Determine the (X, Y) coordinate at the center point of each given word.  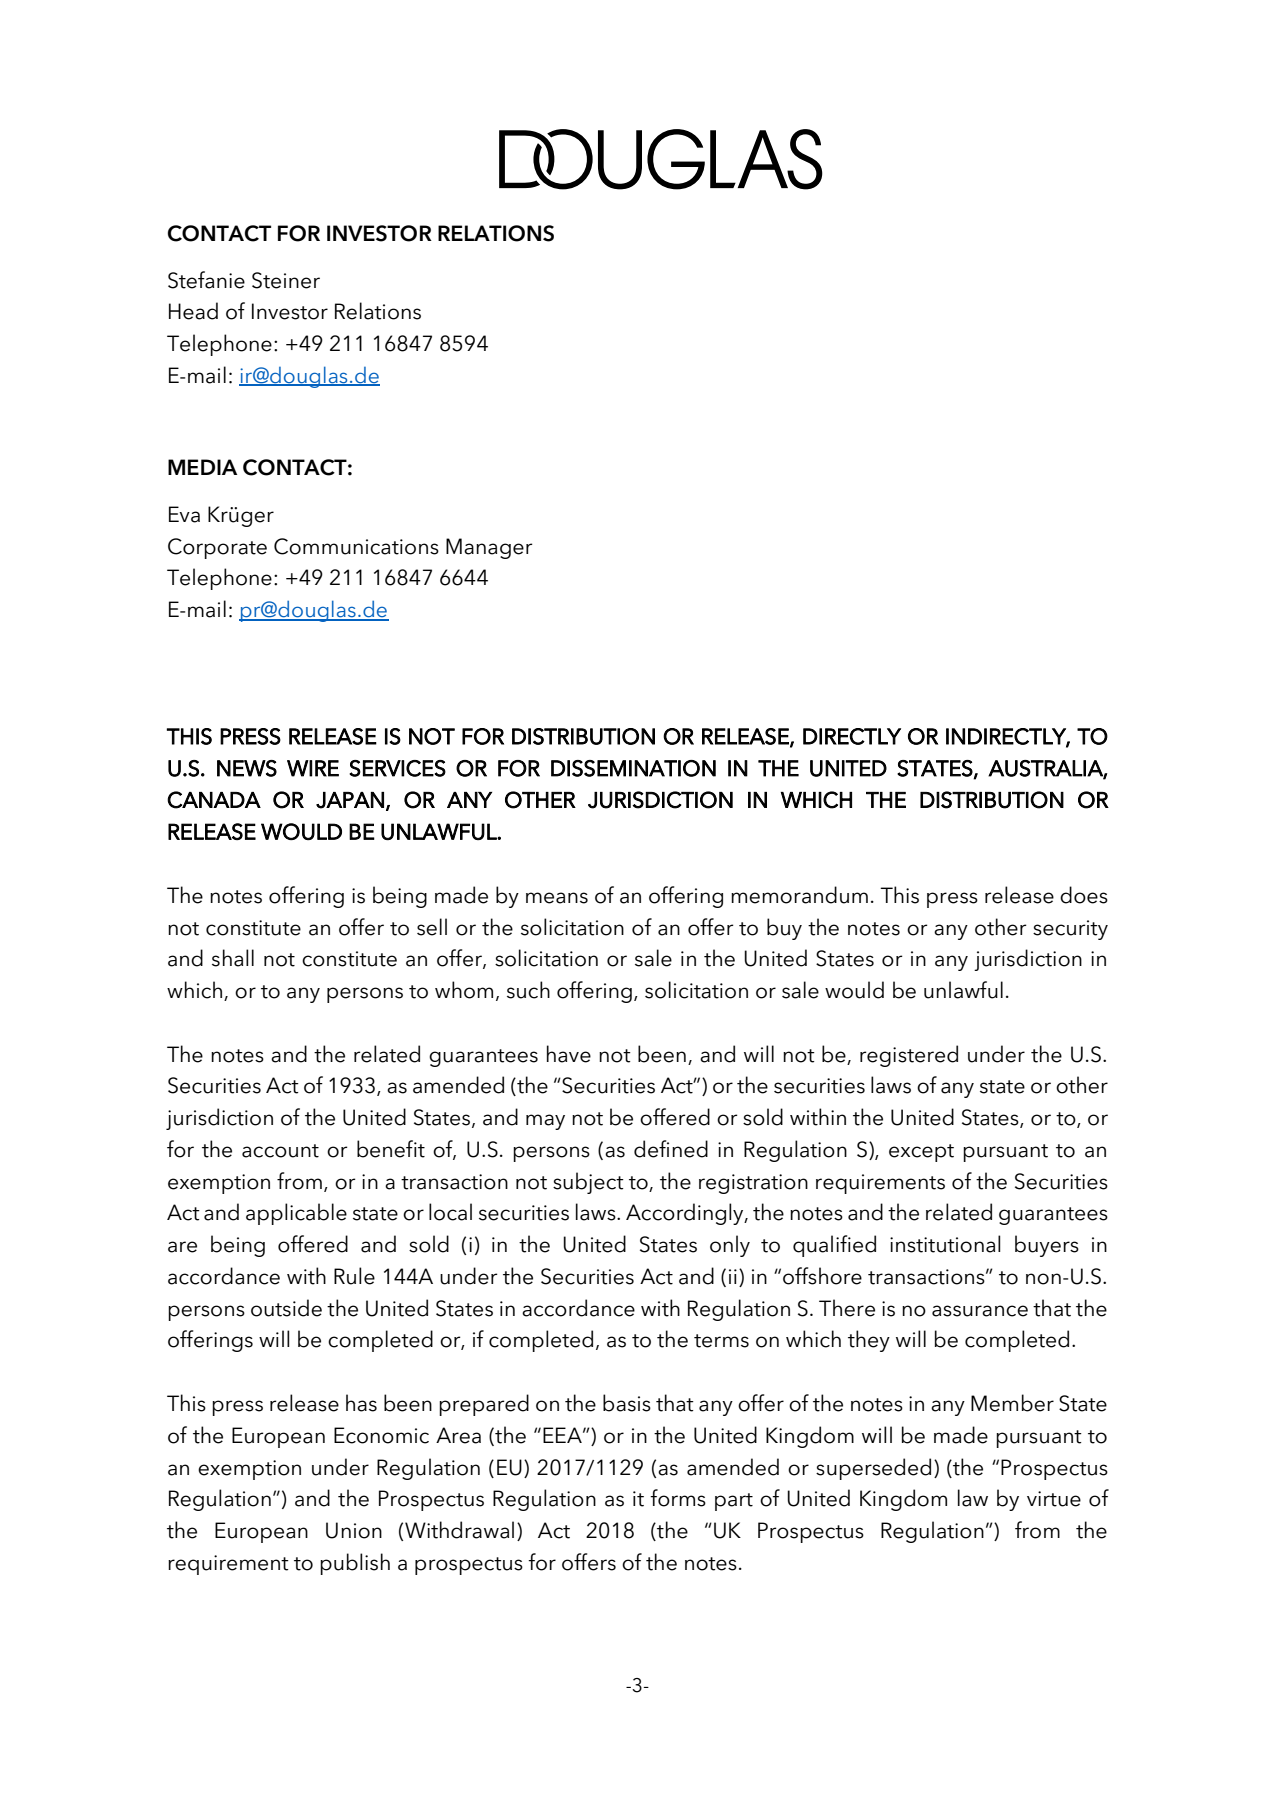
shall (233, 958)
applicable (296, 1214)
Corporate (217, 548)
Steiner (286, 280)
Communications (356, 546)
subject (588, 1183)
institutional (945, 1244)
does (1084, 895)
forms (678, 1498)
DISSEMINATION (633, 768)
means (557, 898)
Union (354, 1530)
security (1070, 930)
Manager (489, 548)
